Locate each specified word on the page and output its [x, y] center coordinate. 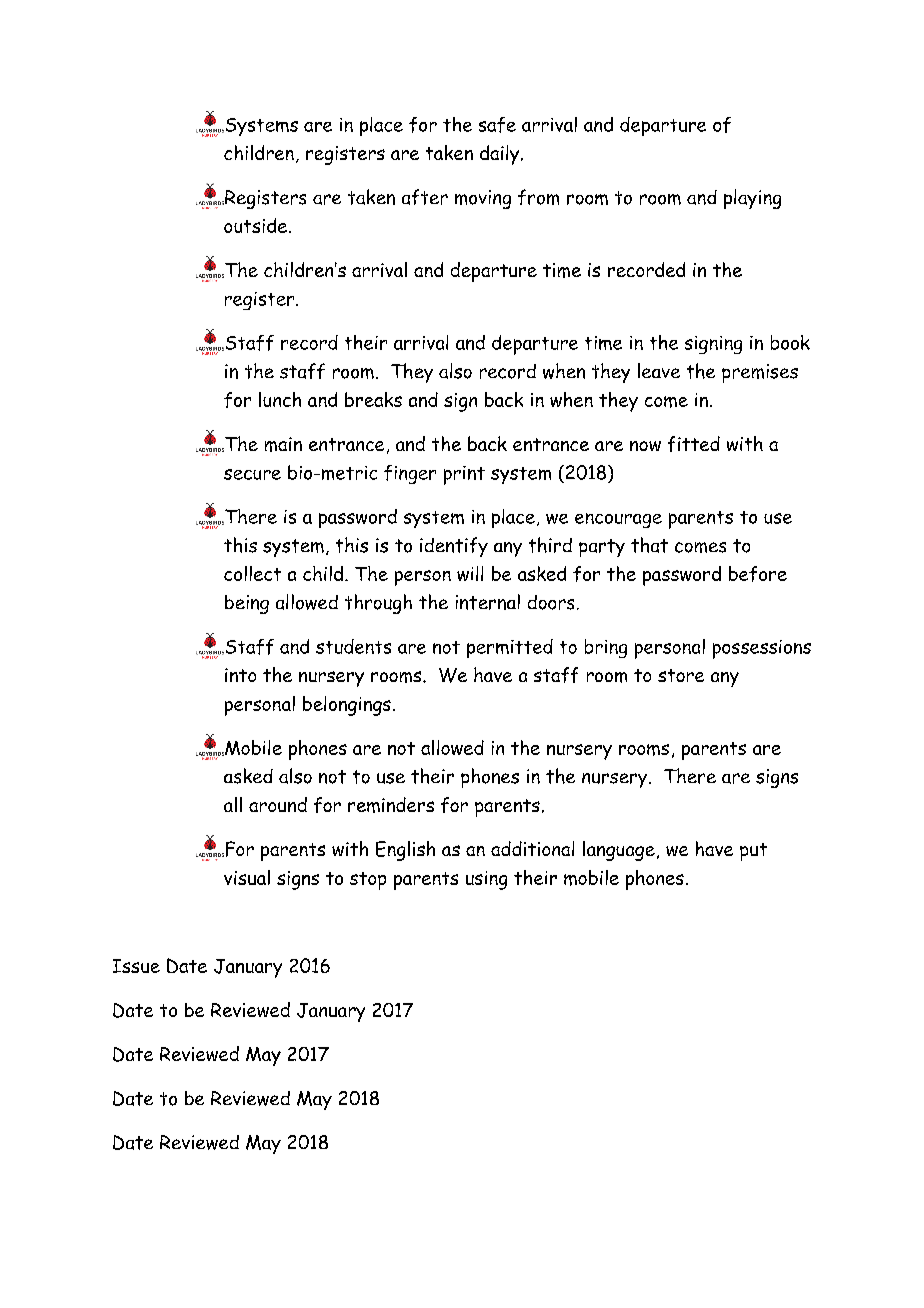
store [681, 675]
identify [454, 547]
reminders [391, 805]
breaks [373, 399]
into [240, 675]
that [649, 545]
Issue [136, 966]
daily [501, 155]
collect [252, 573]
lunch [280, 399]
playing [752, 199]
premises [760, 373]
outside [255, 225]
